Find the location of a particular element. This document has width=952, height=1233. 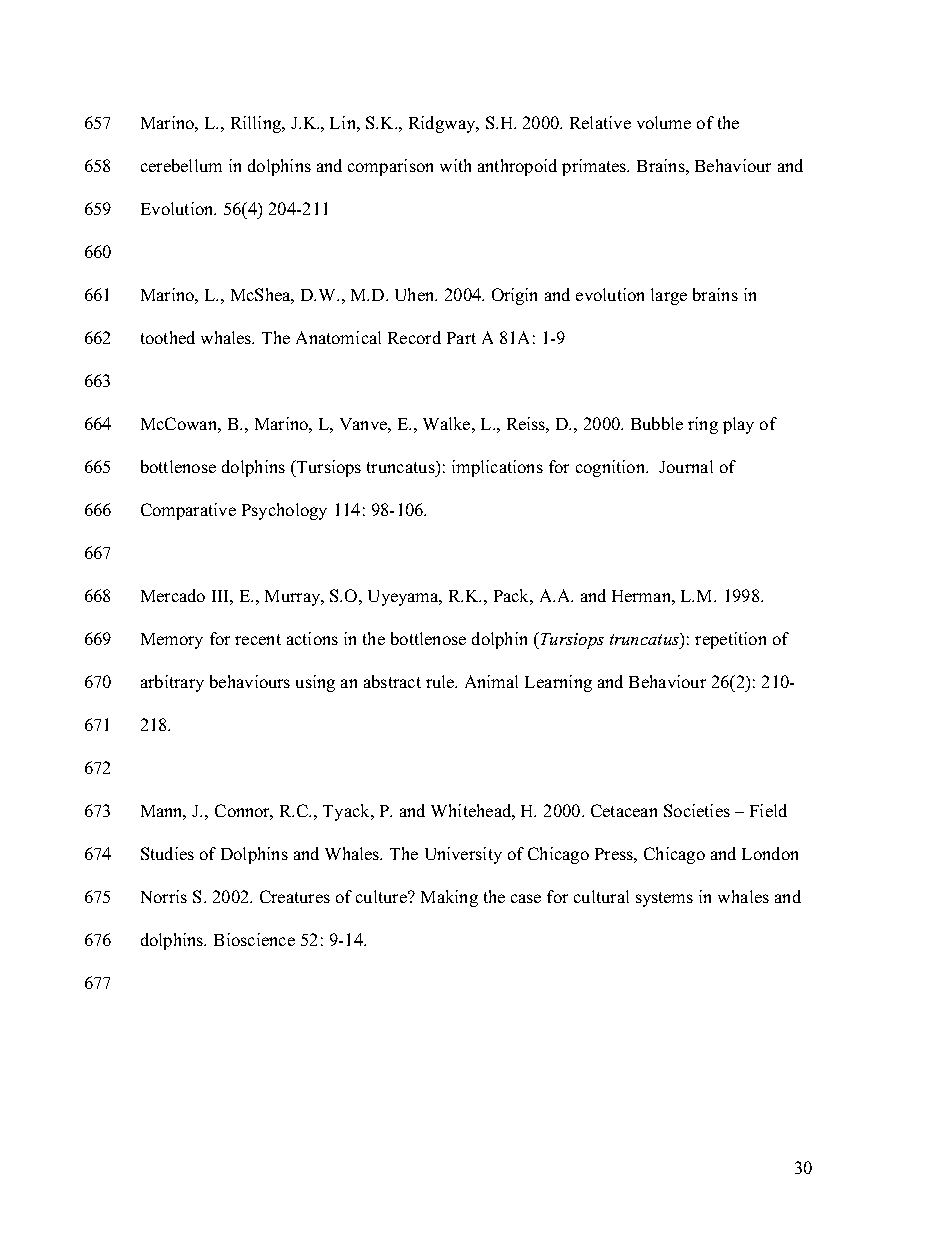

cerebellum is located at coordinates (181, 165).
